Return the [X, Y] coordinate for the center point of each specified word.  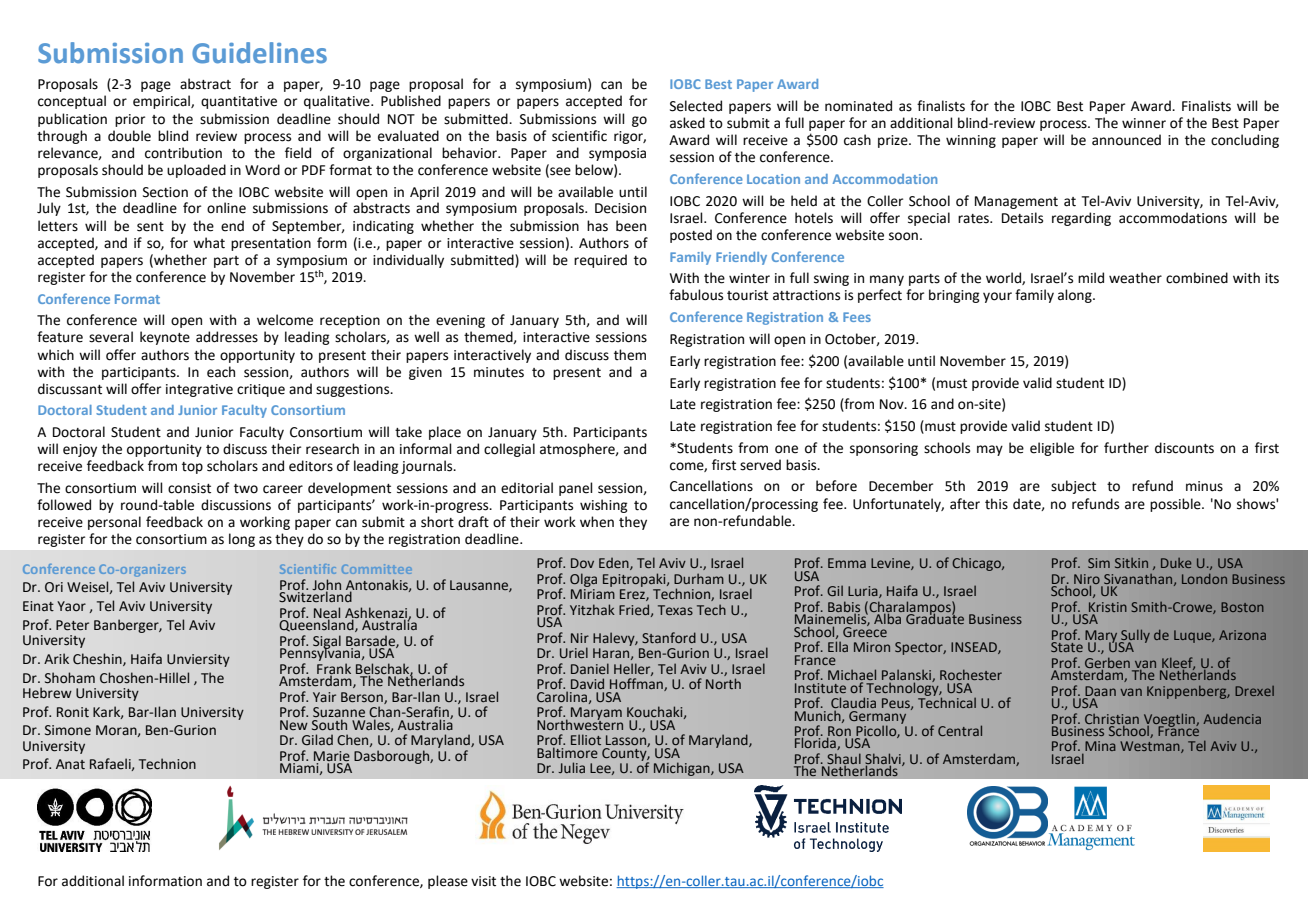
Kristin [1108, 607]
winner [1144, 123]
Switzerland [316, 595]
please [448, 882]
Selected [696, 106]
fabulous [696, 295]
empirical [162, 102]
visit [483, 881]
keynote [165, 338]
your [997, 297]
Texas [675, 610]
